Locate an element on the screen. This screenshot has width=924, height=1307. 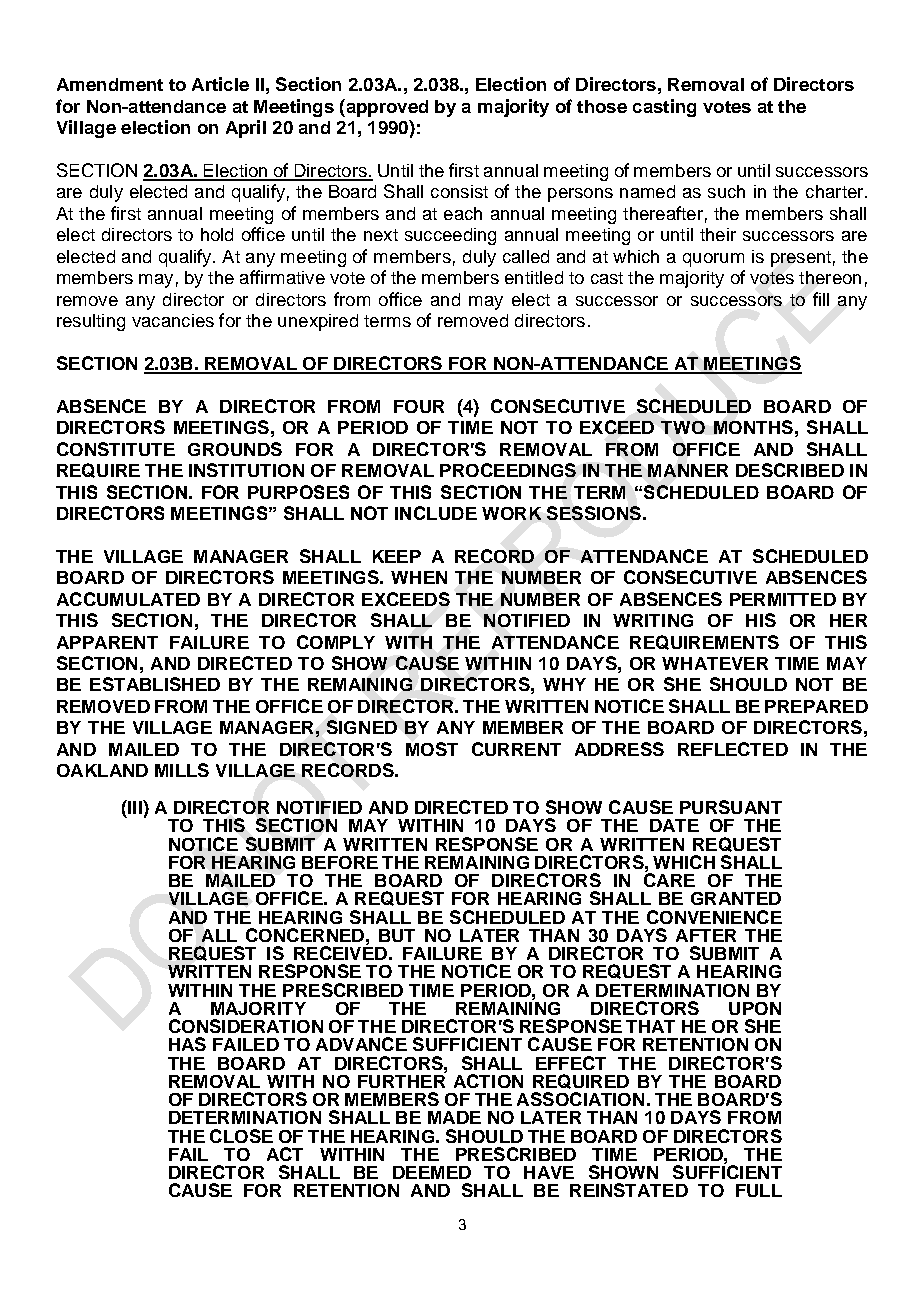
approved is located at coordinates (386, 108).
